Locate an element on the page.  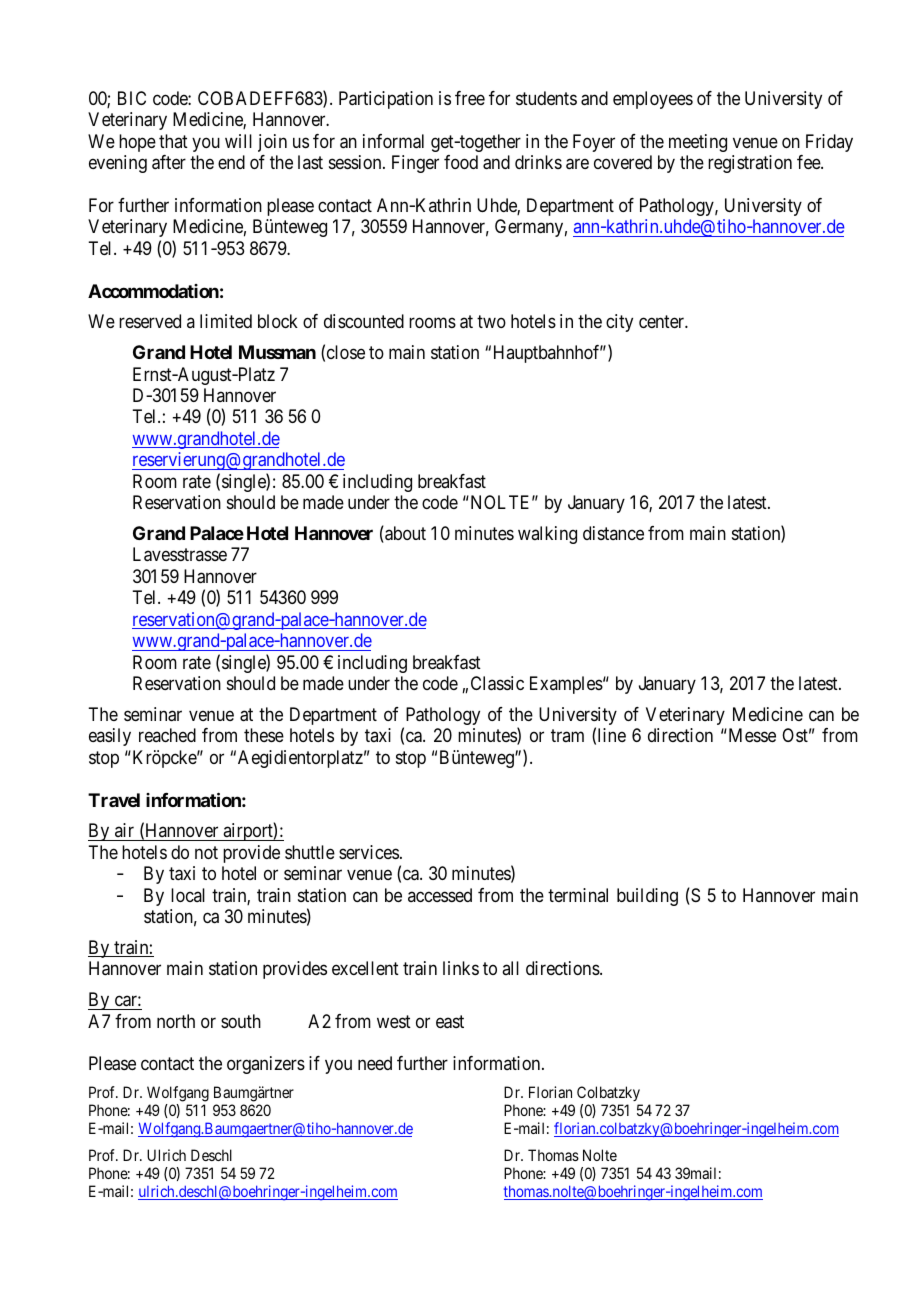
meeting is located at coordinates (698, 143).
